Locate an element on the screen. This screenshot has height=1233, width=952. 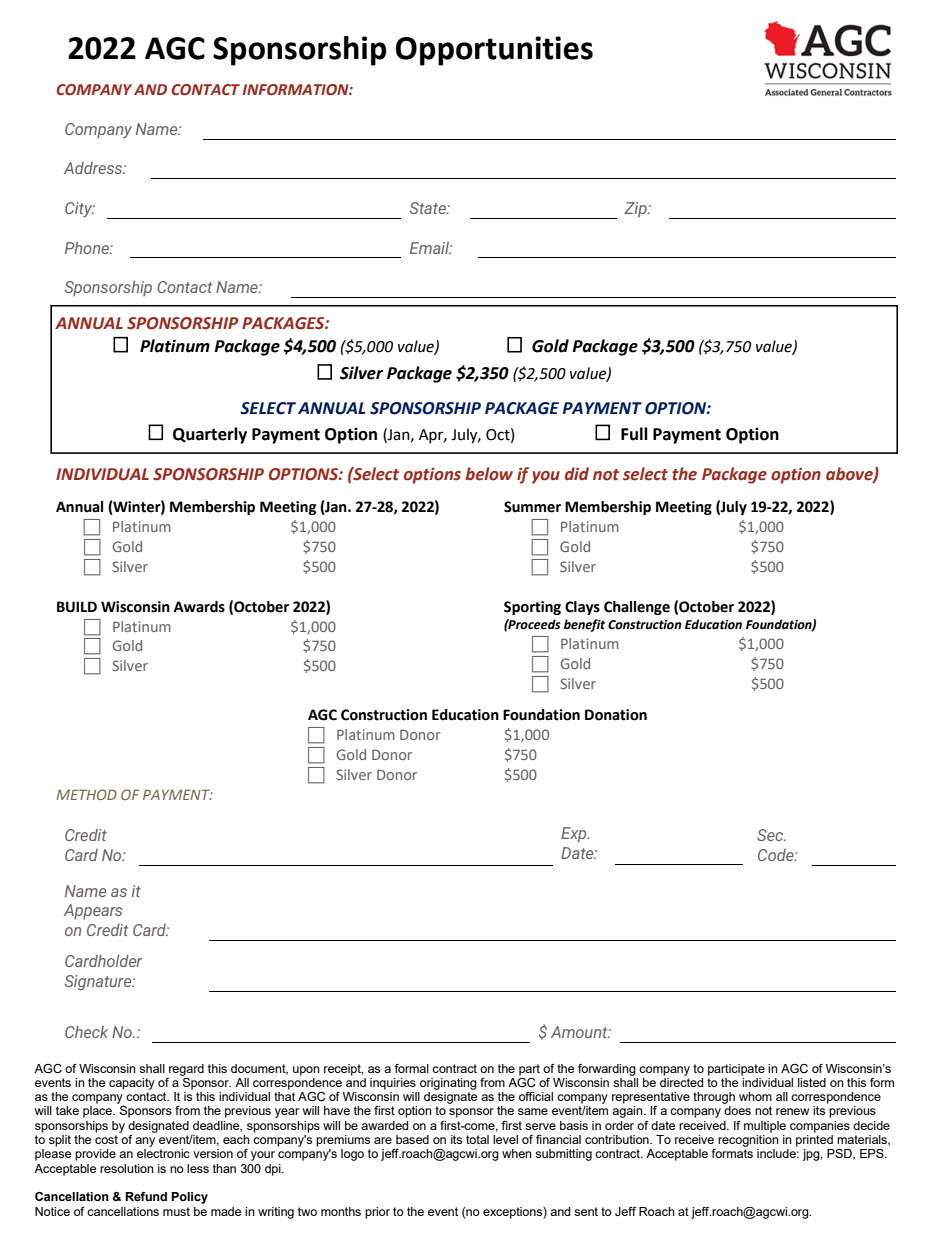
Zip is located at coordinates (636, 210).
